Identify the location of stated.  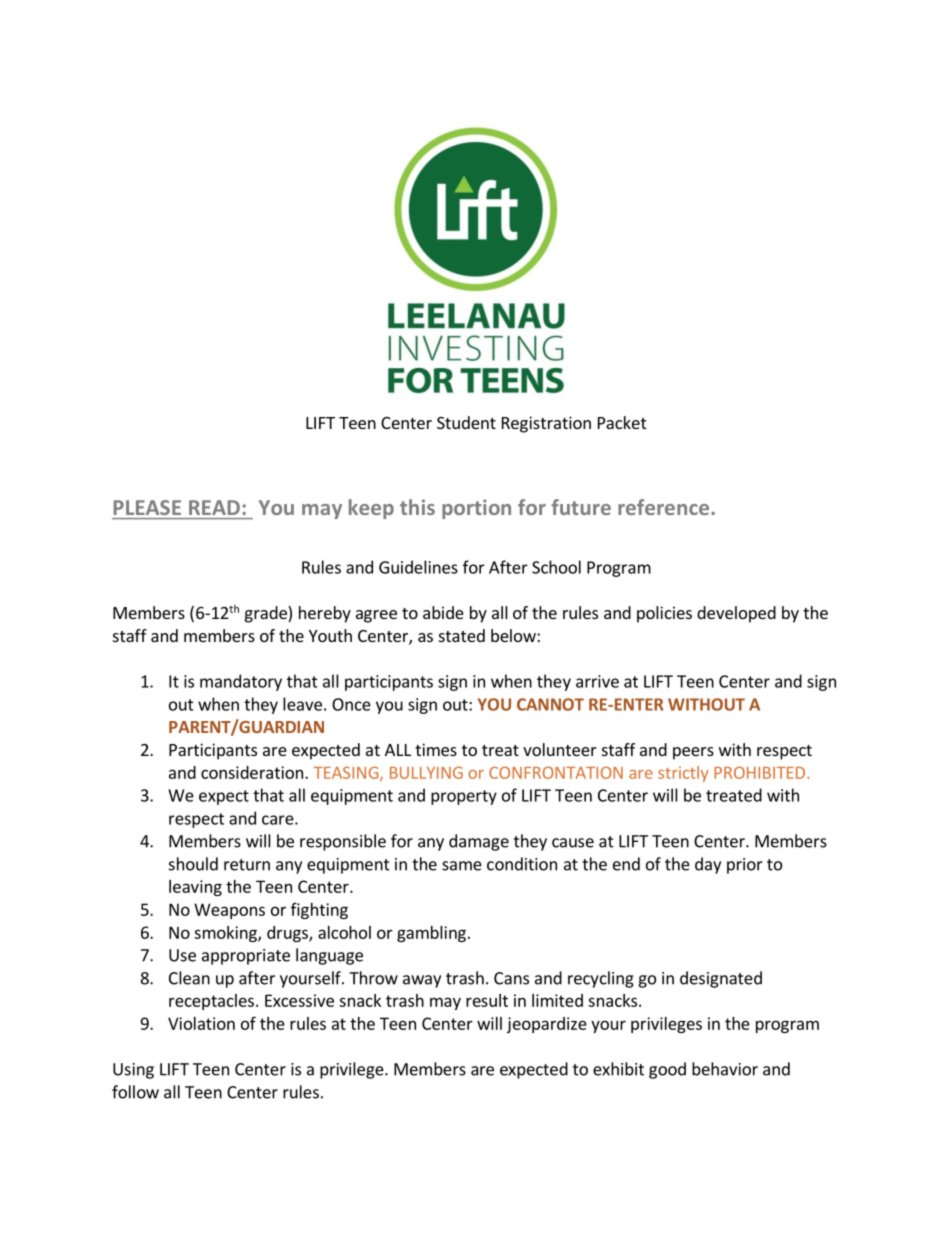
(462, 635).
